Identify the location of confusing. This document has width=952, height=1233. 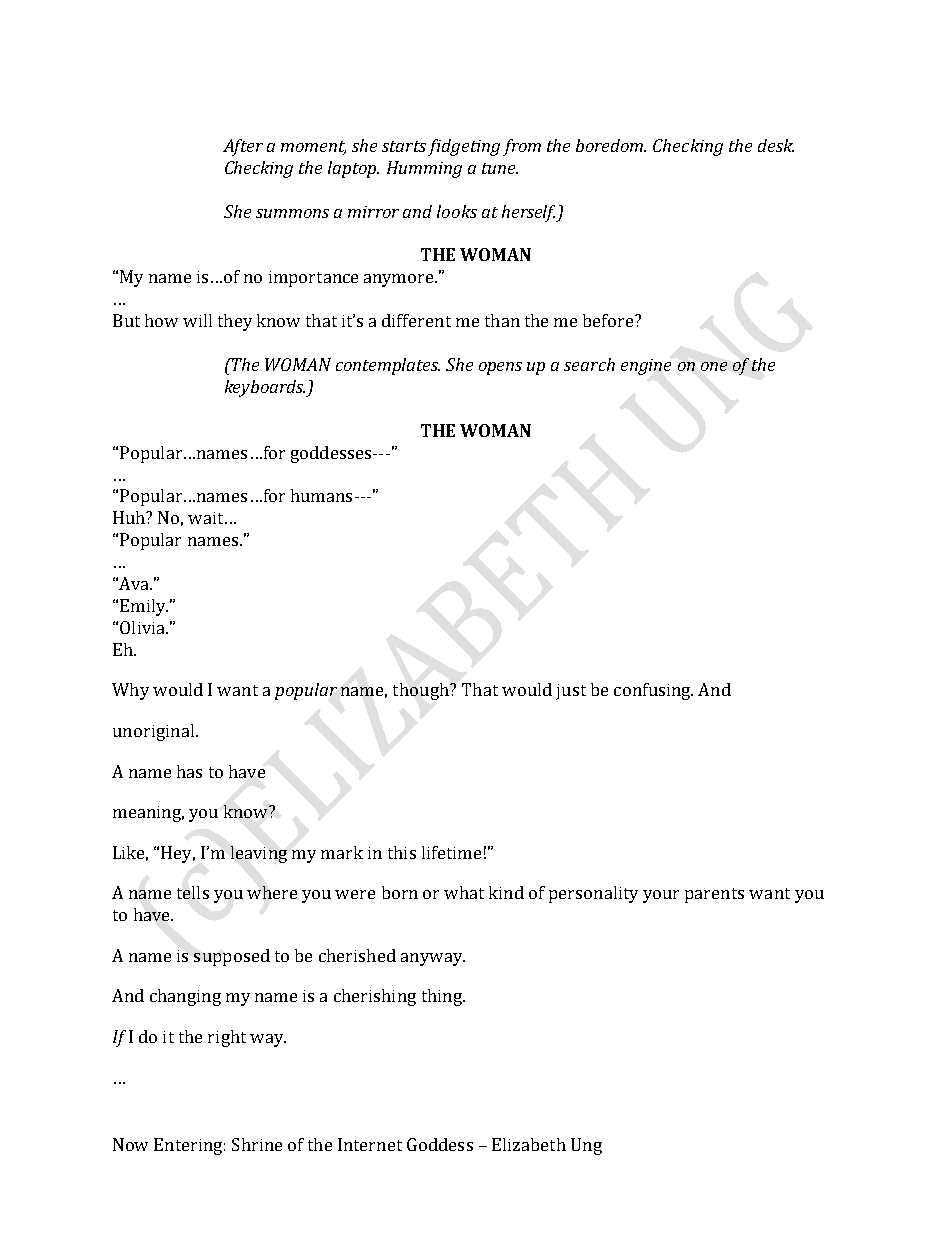
(653, 691).
